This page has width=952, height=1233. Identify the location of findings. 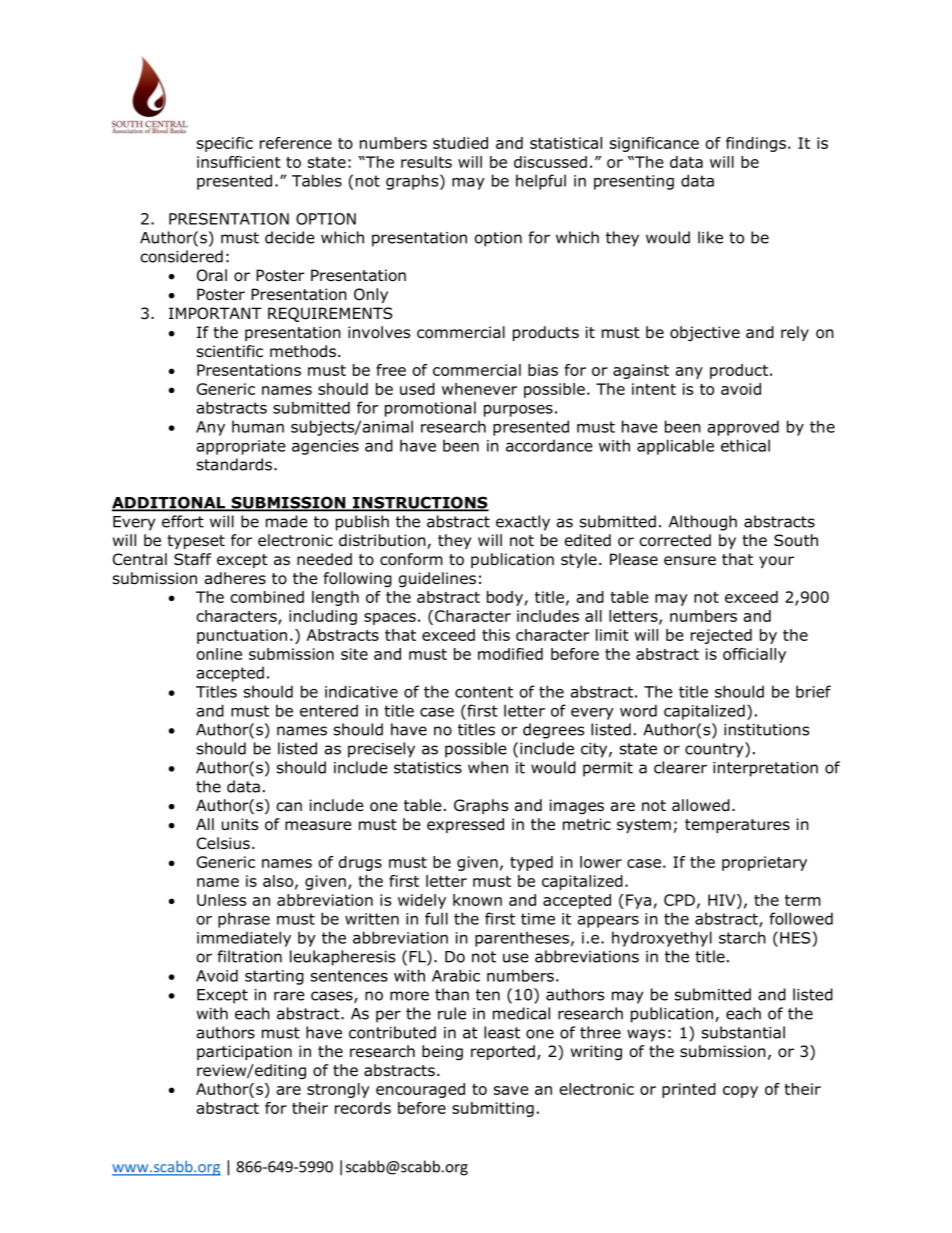
(757, 144).
